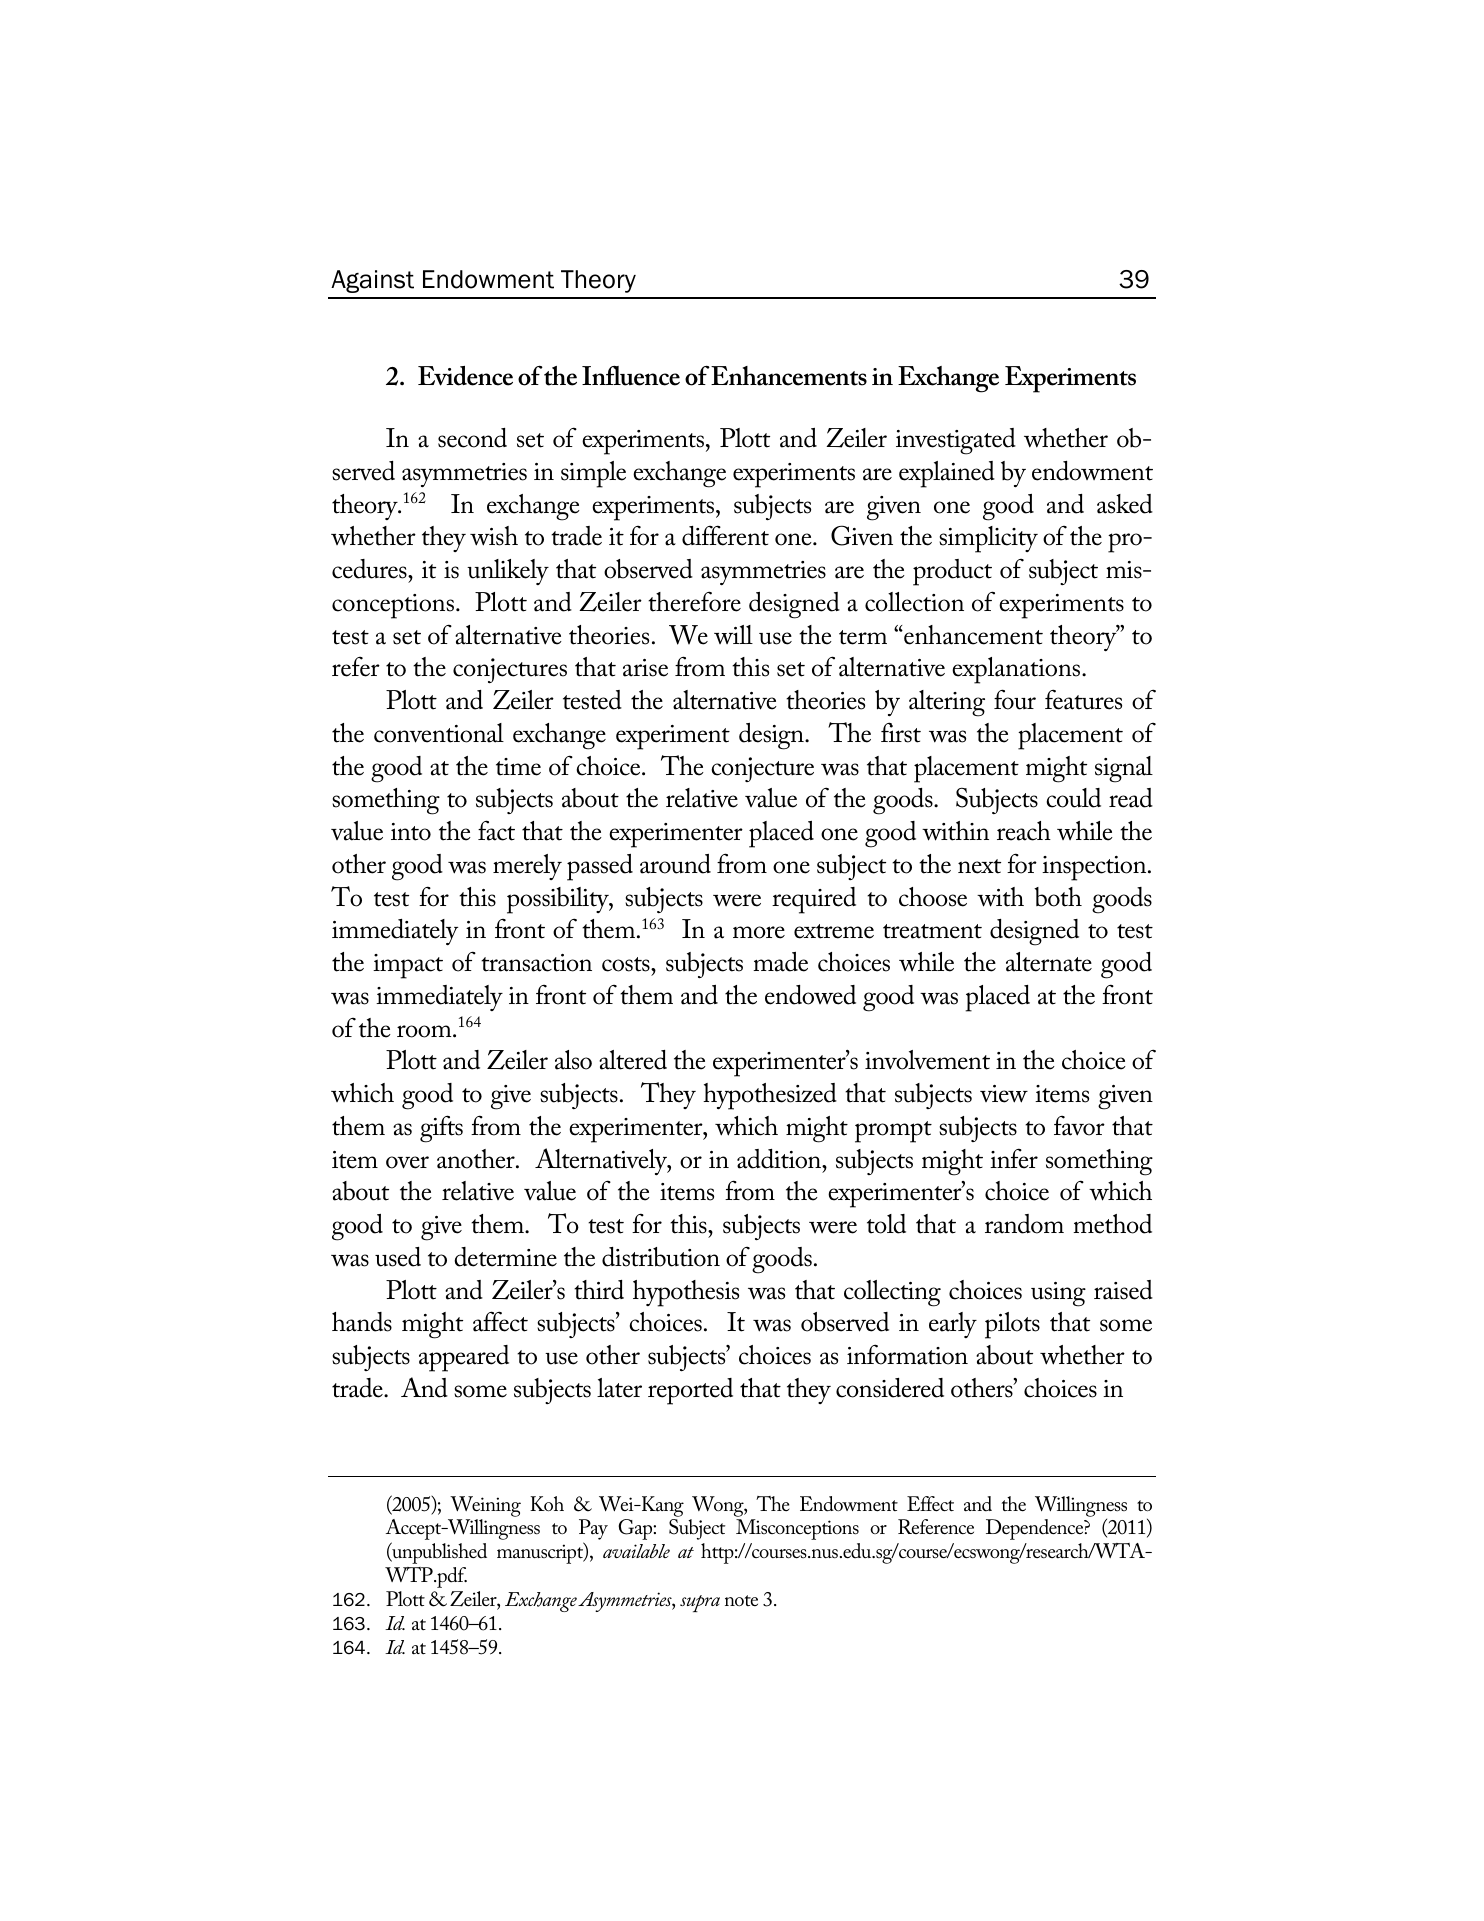  What do you see at coordinates (956, 441) in the screenshot?
I see `investigated` at bounding box center [956, 441].
